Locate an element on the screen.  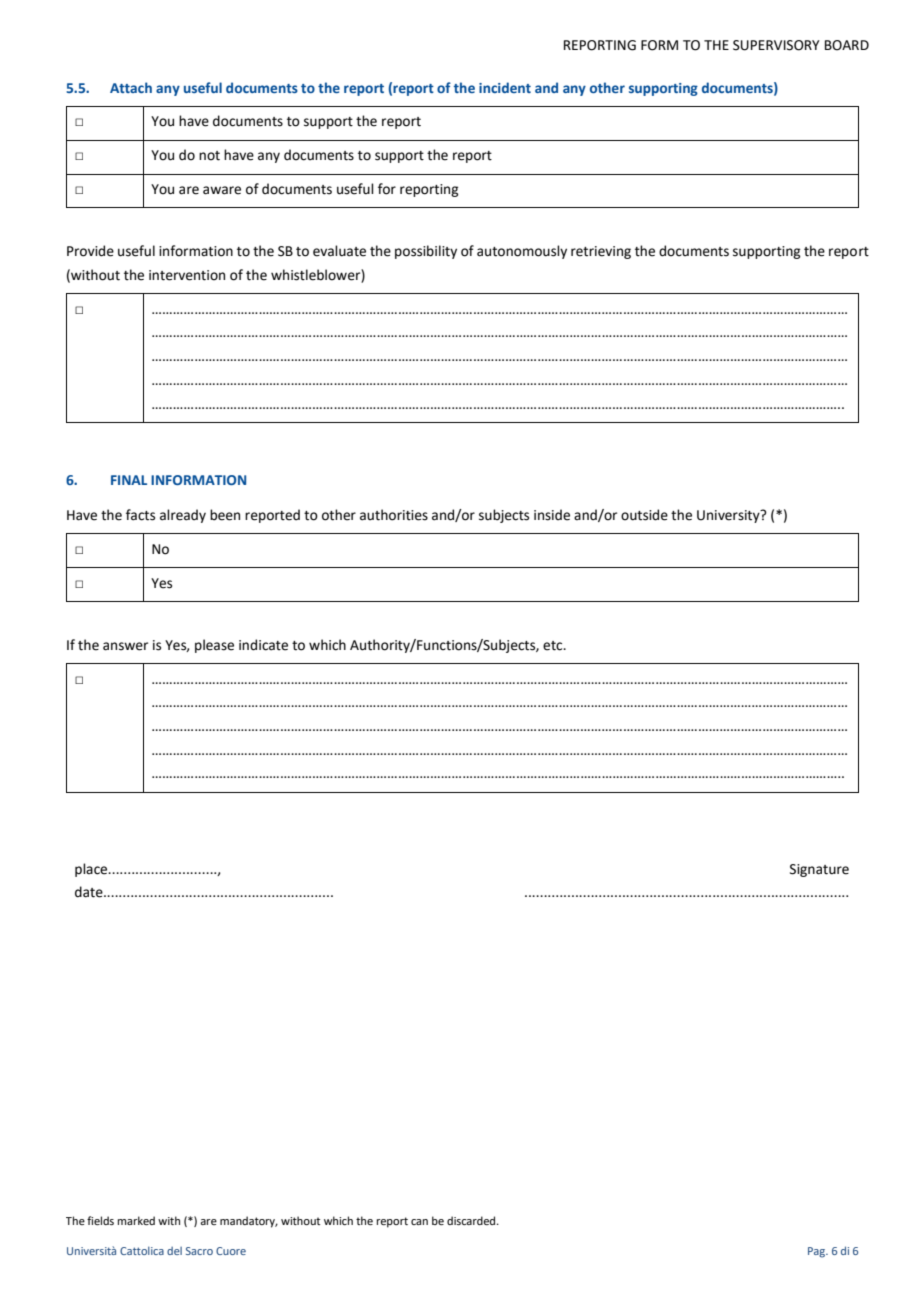
incident is located at coordinates (505, 87).
